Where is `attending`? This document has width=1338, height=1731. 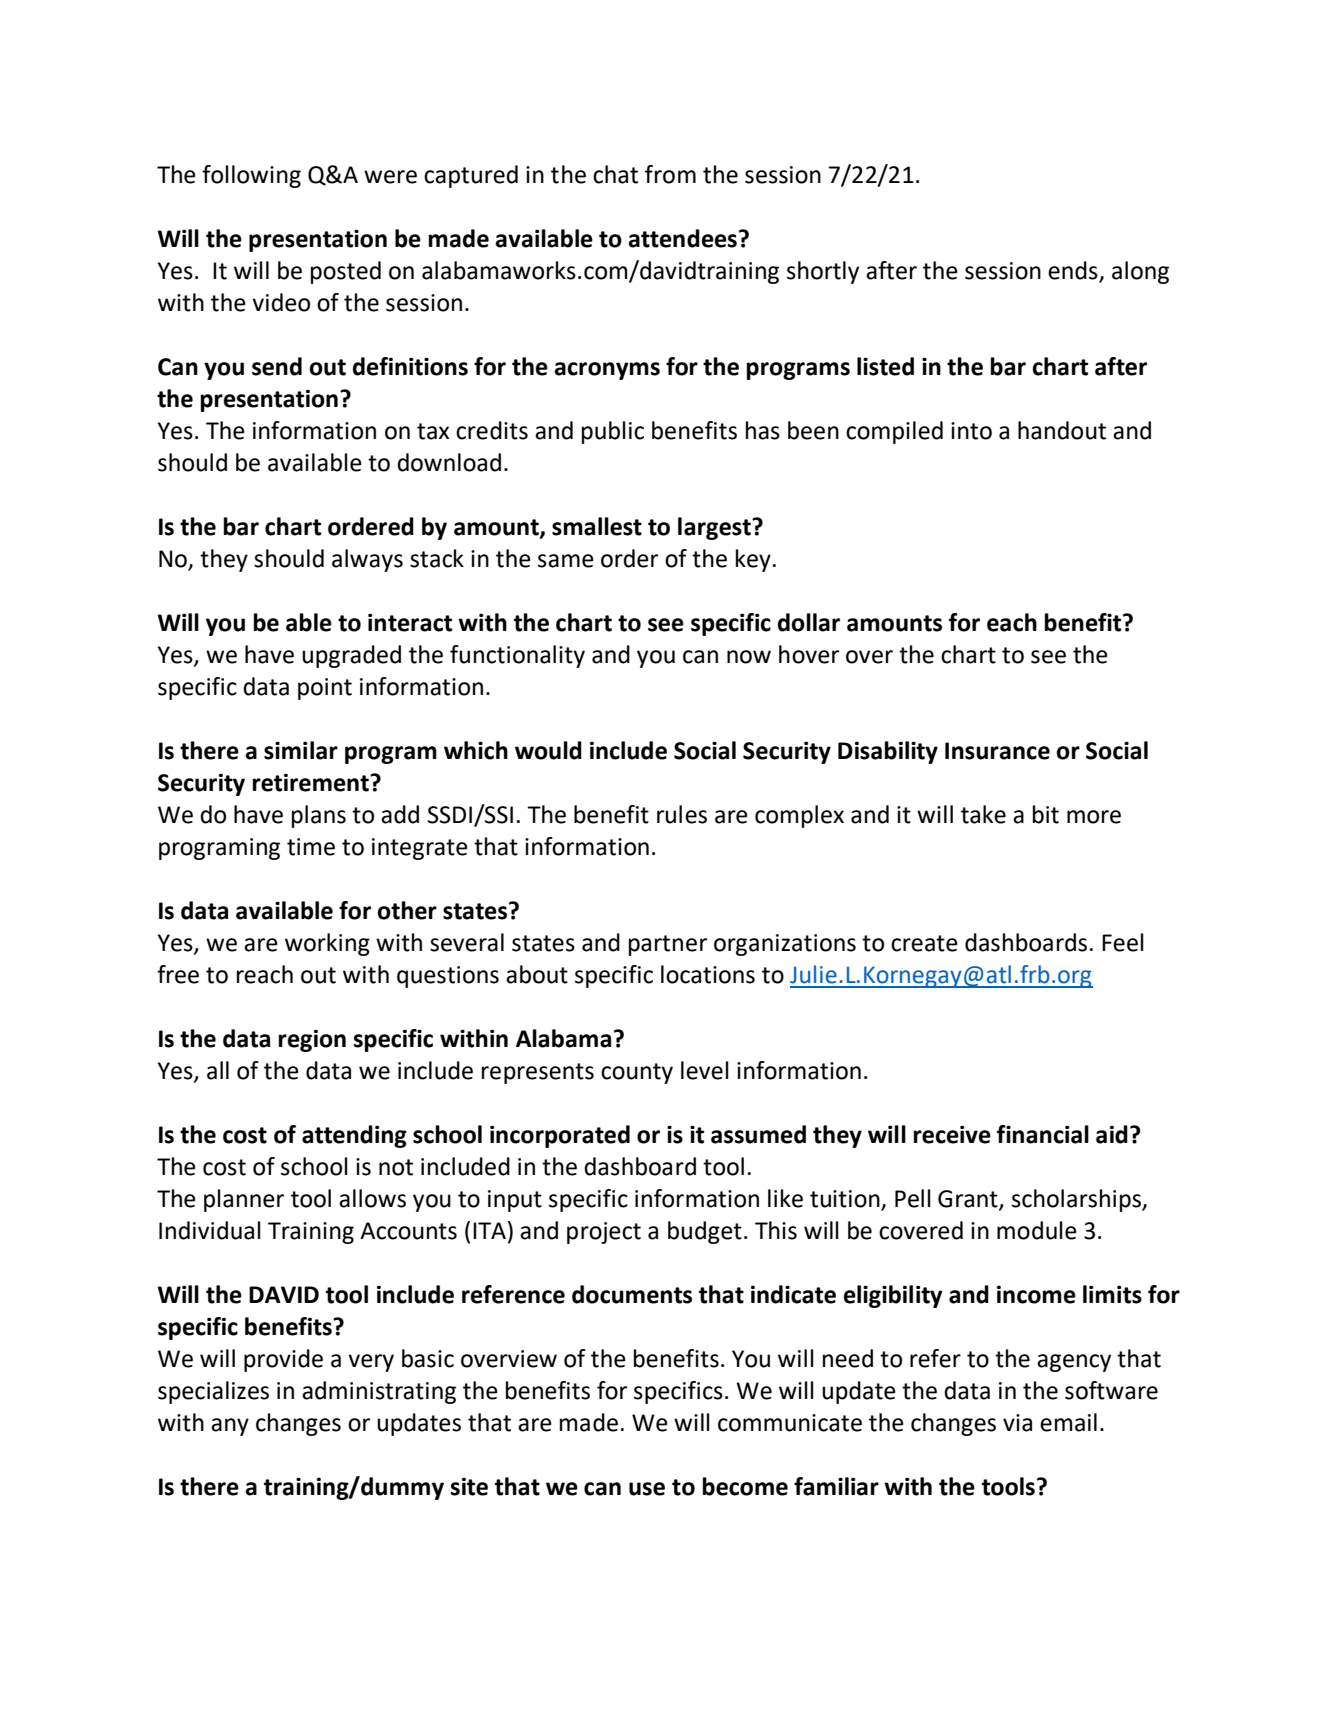
attending is located at coordinates (354, 1136).
